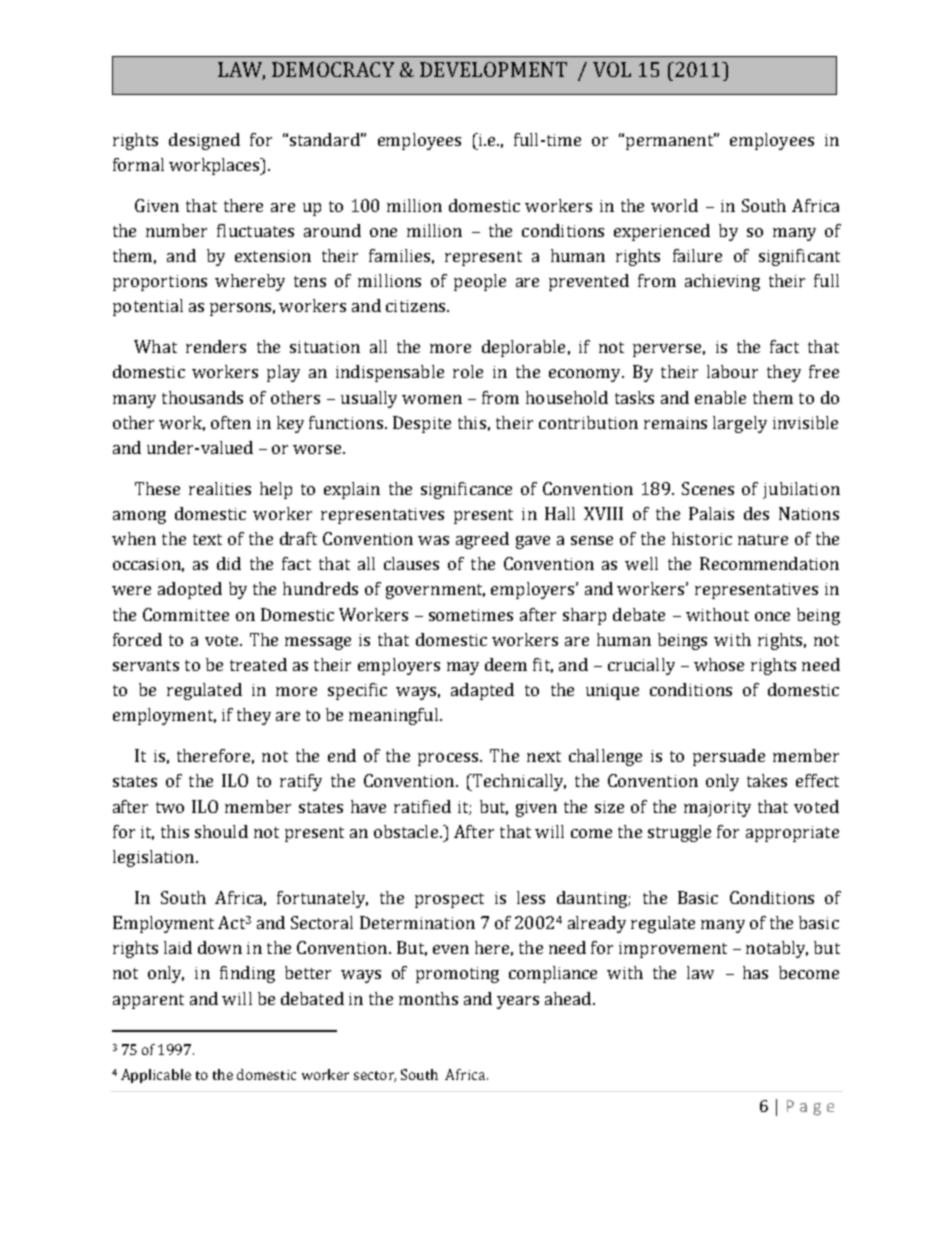  What do you see at coordinates (518, 782) in the document?
I see `Technically` at bounding box center [518, 782].
